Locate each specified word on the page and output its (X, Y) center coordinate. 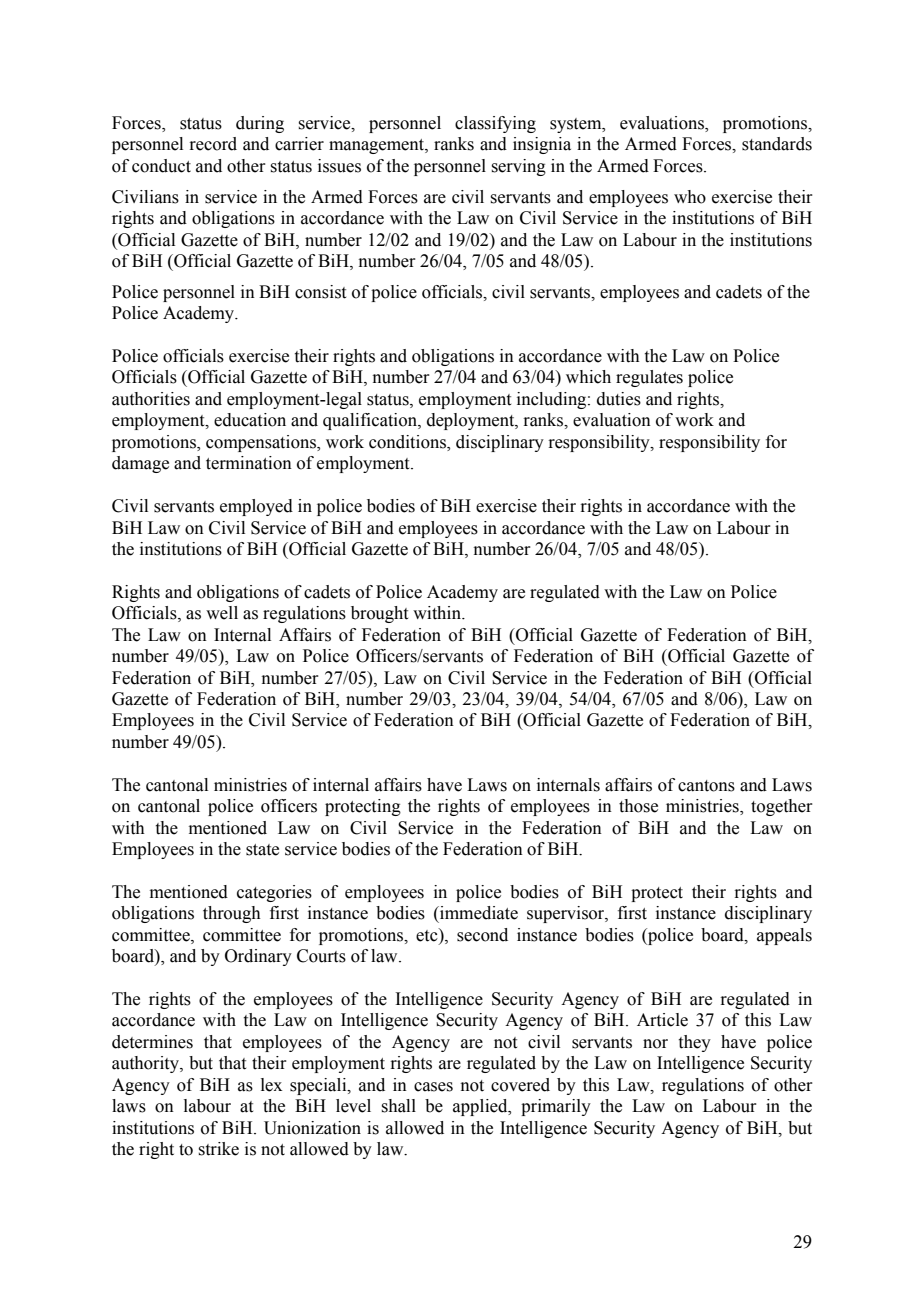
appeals (784, 936)
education (250, 420)
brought (379, 614)
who (690, 197)
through (232, 914)
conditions (408, 442)
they (695, 1043)
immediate (478, 913)
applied (481, 1107)
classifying (495, 124)
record (213, 144)
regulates (649, 378)
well (222, 613)
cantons (706, 786)
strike (218, 1149)
